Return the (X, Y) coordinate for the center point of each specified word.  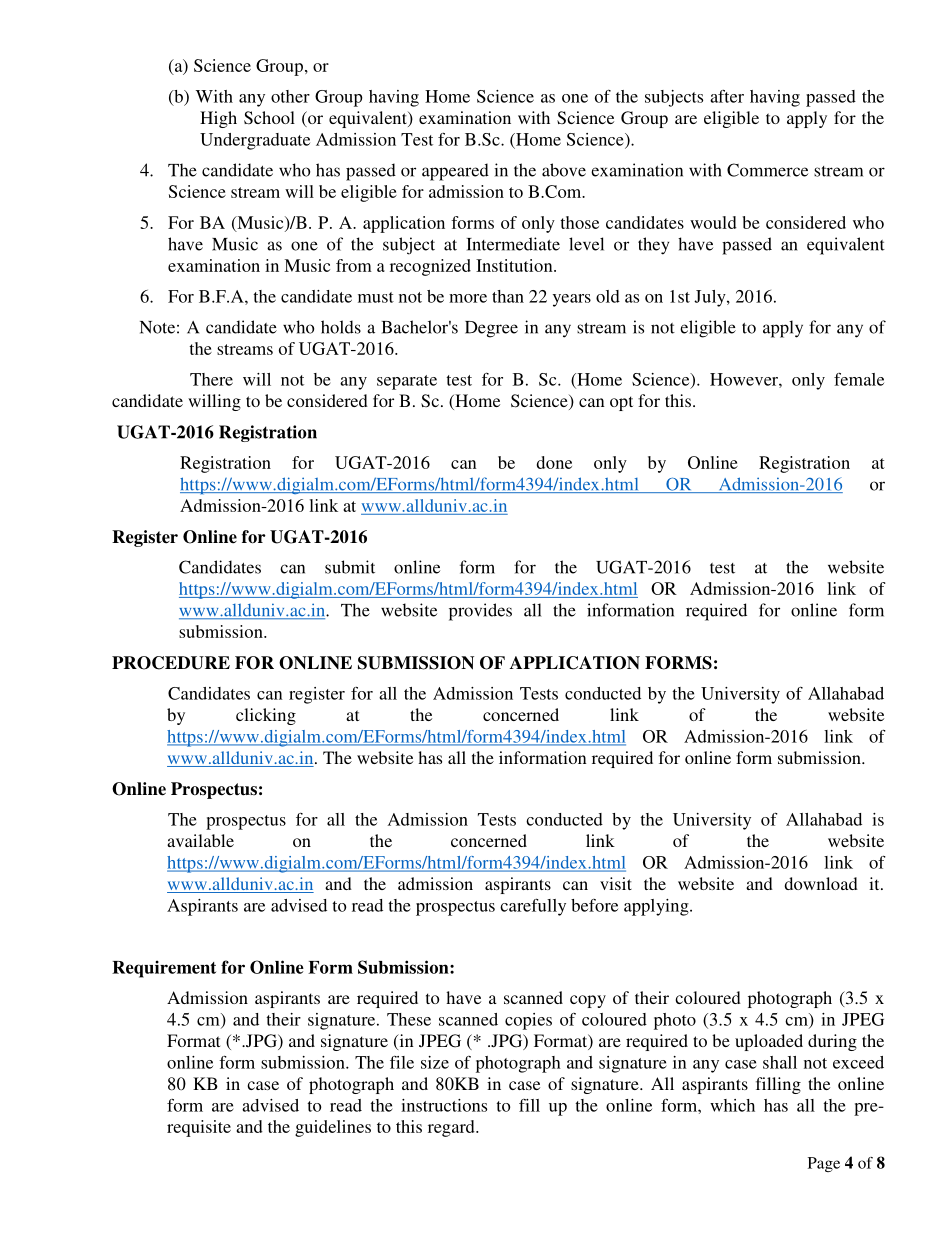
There (211, 379)
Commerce (767, 170)
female (859, 379)
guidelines (333, 1128)
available (200, 840)
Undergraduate (255, 141)
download (821, 883)
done (554, 462)
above (564, 170)
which (732, 1105)
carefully (533, 907)
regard (452, 1128)
